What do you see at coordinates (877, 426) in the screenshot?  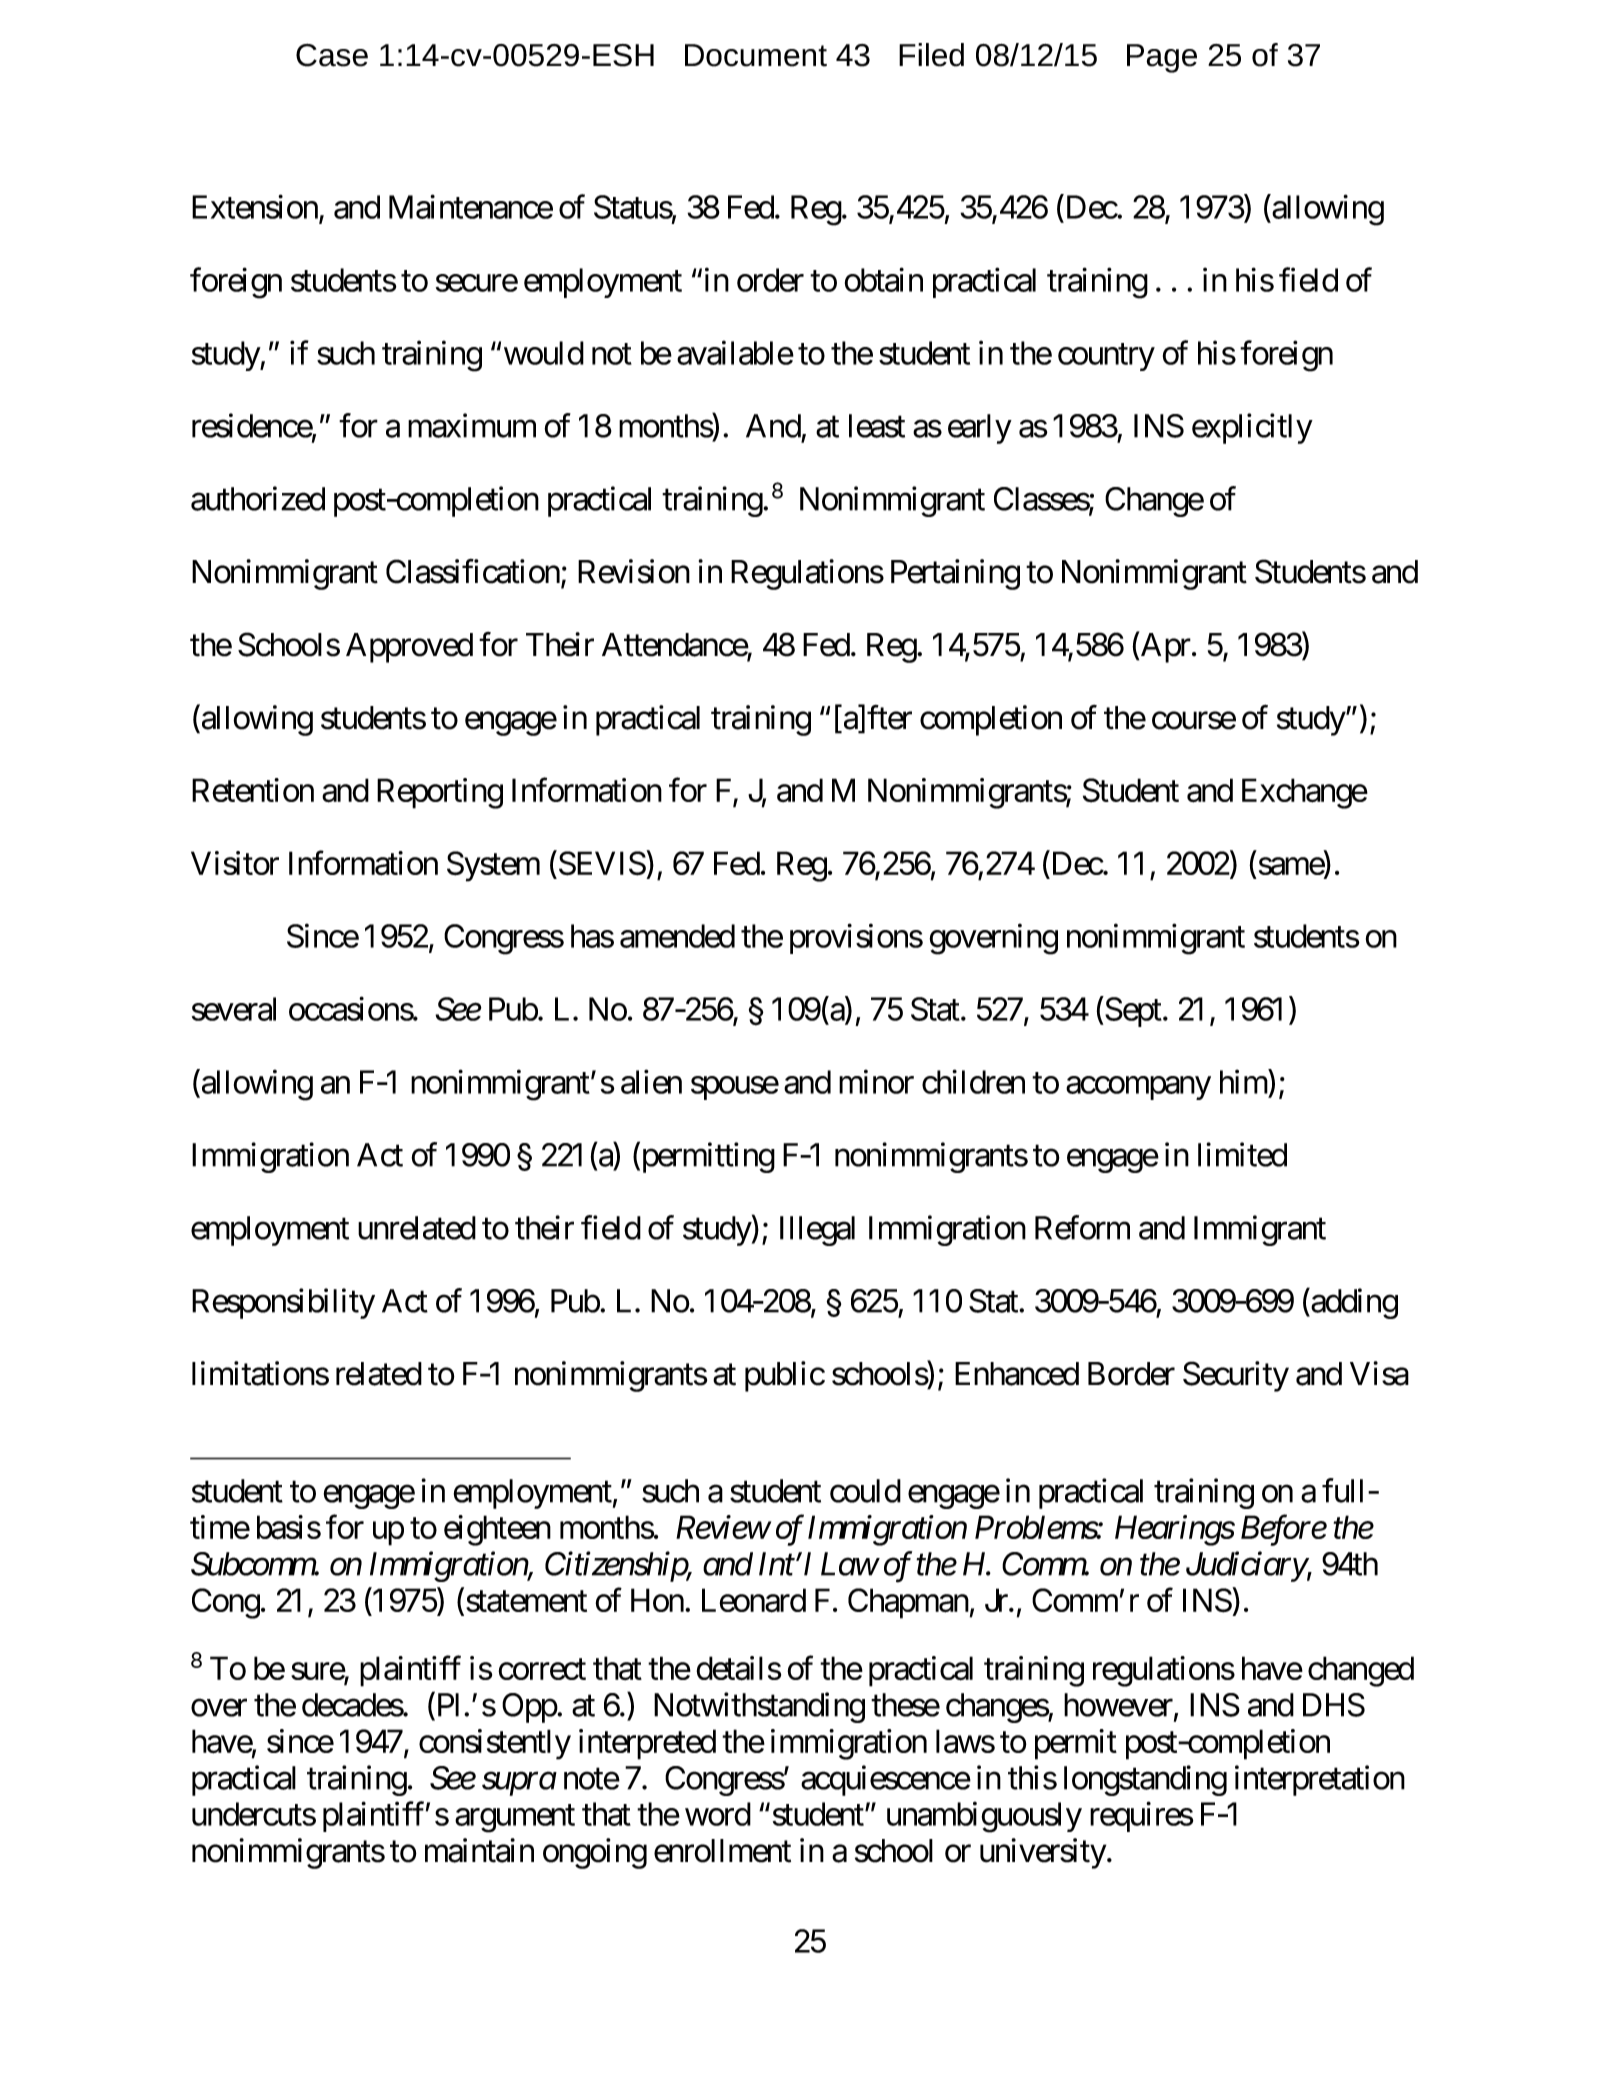 I see `least` at bounding box center [877, 426].
